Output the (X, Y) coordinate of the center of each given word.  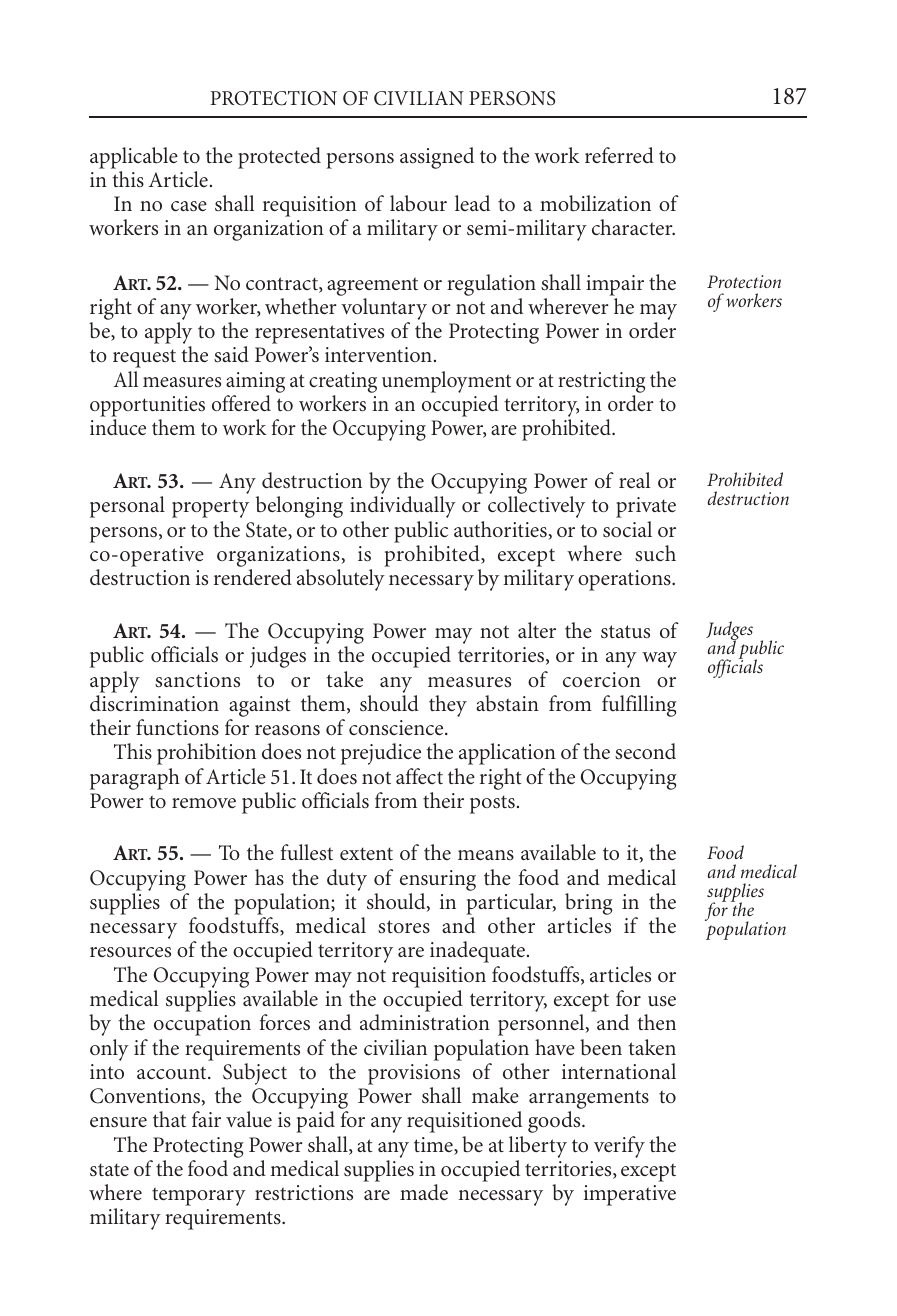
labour (418, 203)
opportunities (147, 406)
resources (130, 952)
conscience (397, 728)
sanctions (197, 680)
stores (404, 927)
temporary (199, 1196)
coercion (602, 679)
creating (343, 382)
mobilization (595, 203)
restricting (601, 382)
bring (589, 905)
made (424, 1192)
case (189, 206)
